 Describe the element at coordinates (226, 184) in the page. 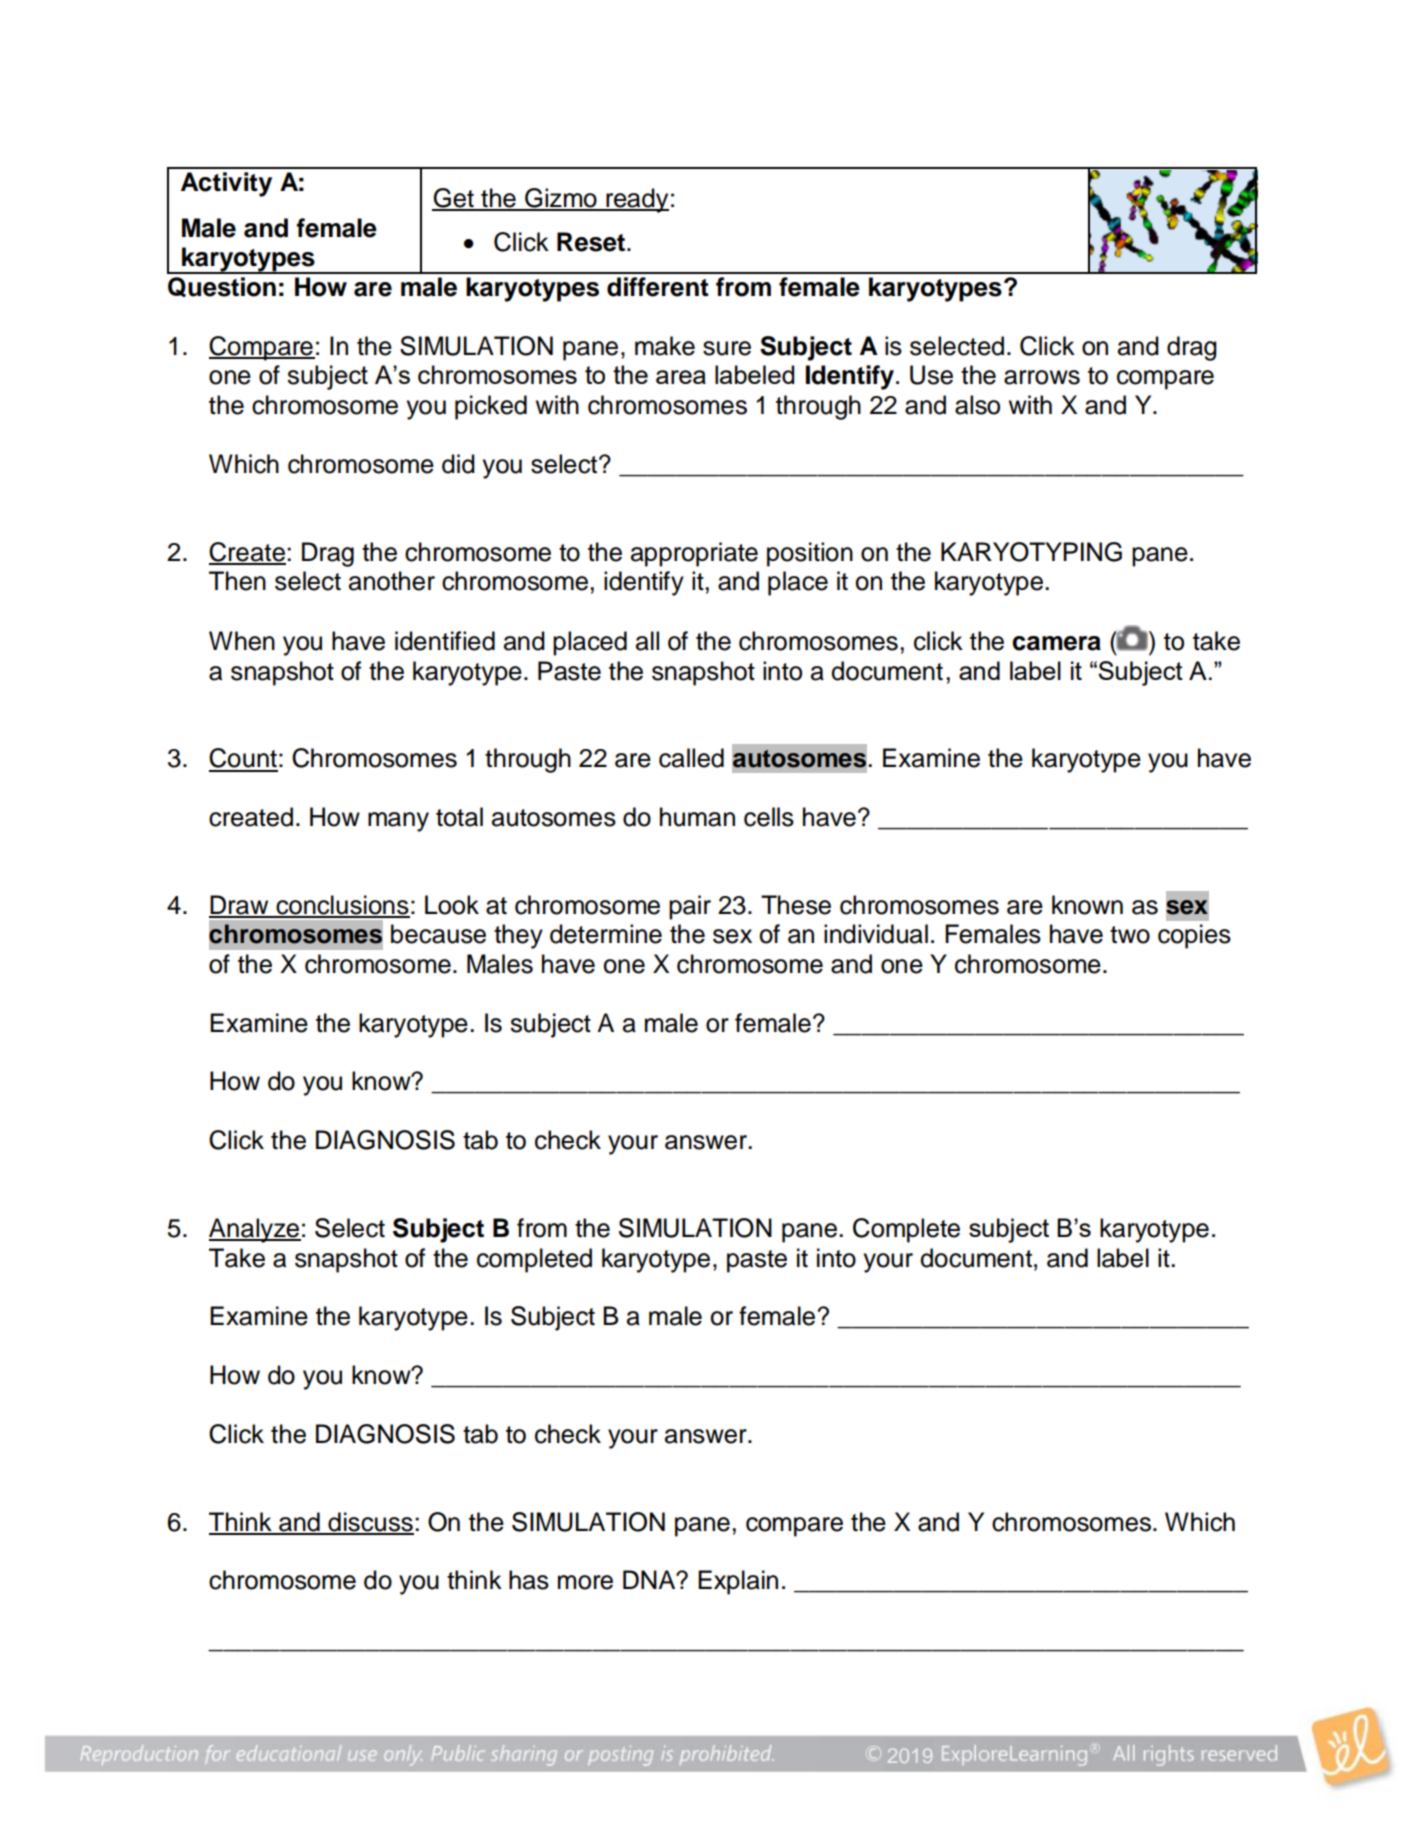

I see `Activity` at that location.
